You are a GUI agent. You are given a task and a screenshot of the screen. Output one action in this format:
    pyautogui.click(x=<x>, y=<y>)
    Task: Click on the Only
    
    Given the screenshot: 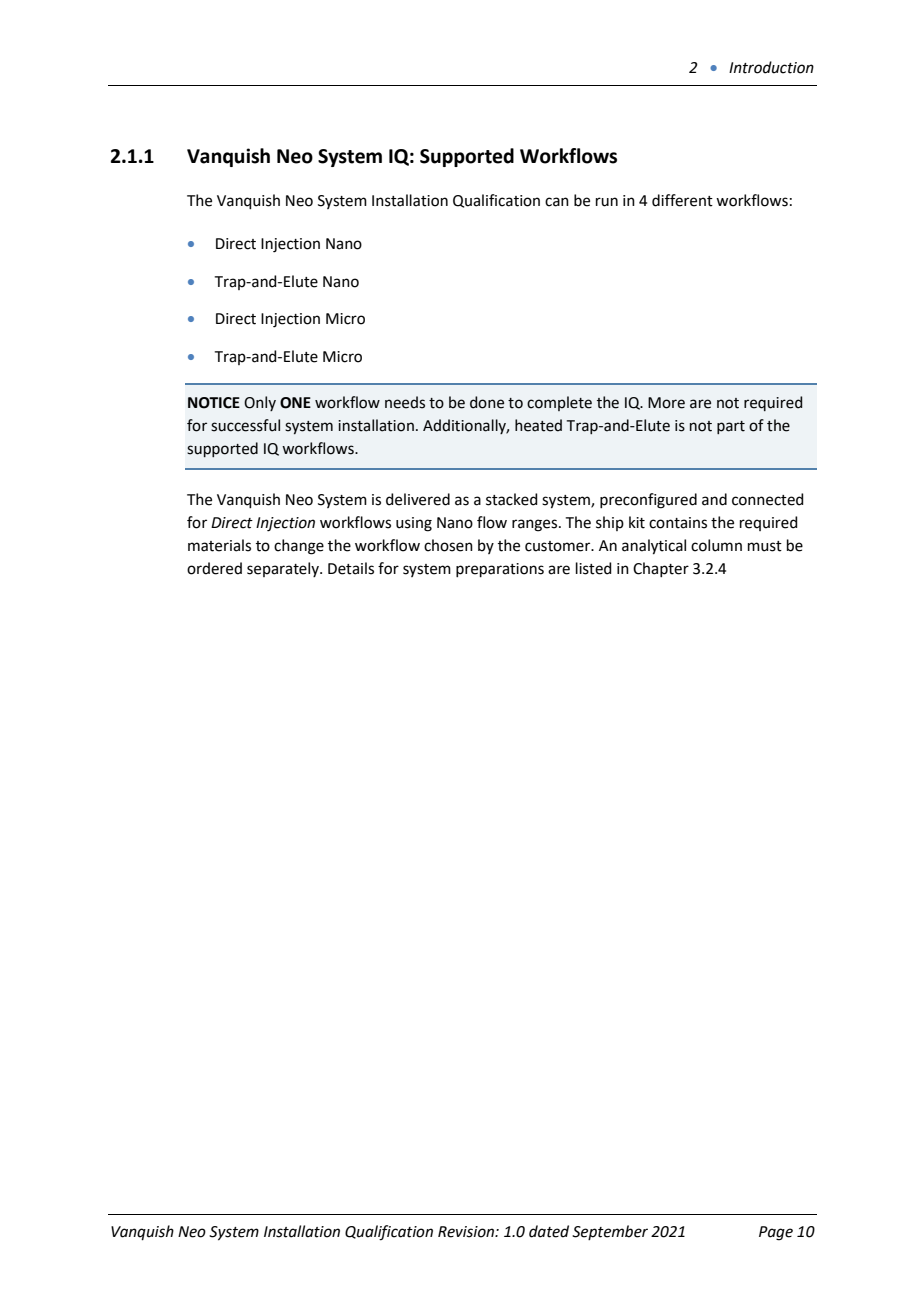 What is the action you would take?
    pyautogui.click(x=260, y=403)
